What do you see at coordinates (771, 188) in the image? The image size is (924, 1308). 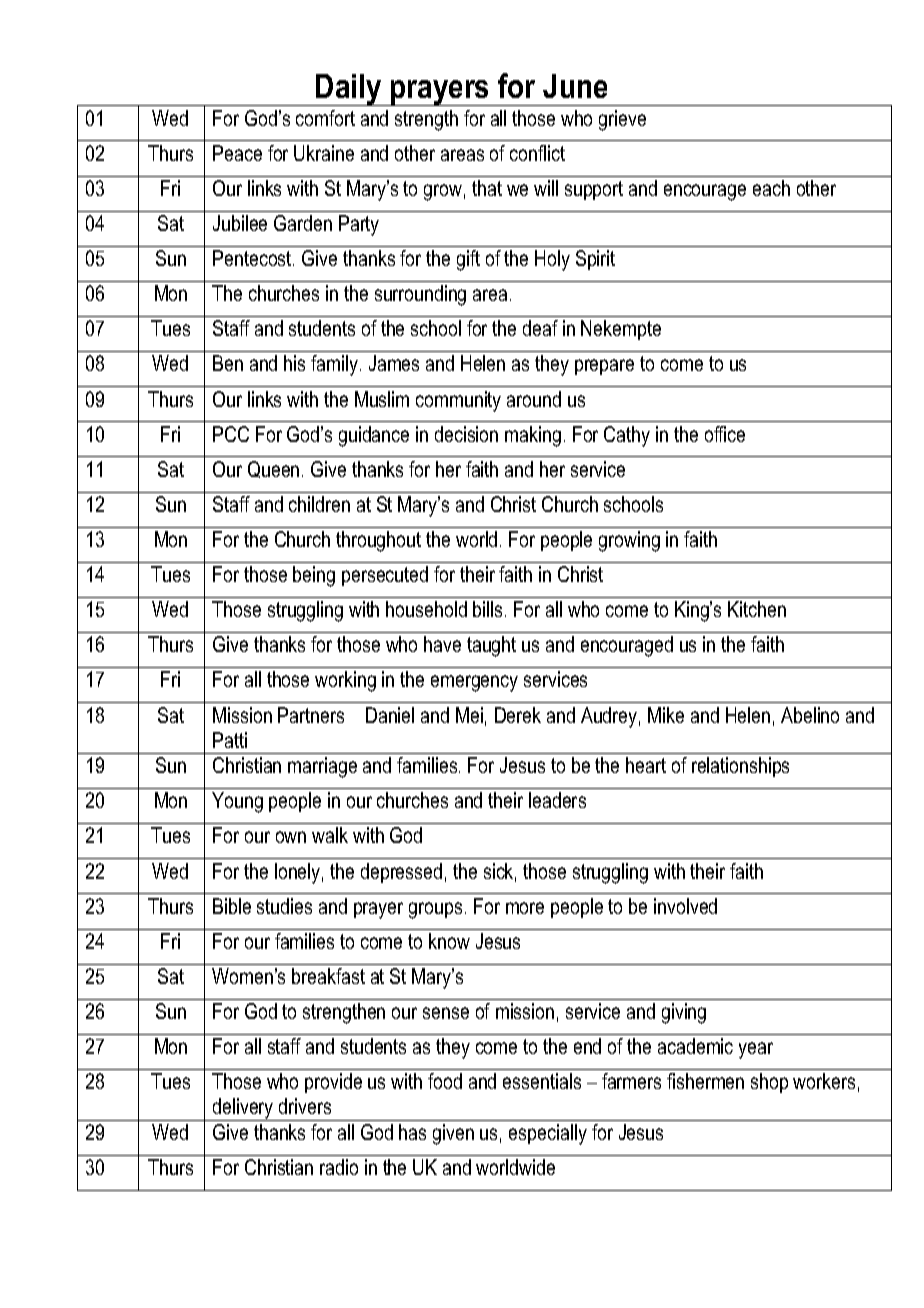 I see `each` at bounding box center [771, 188].
